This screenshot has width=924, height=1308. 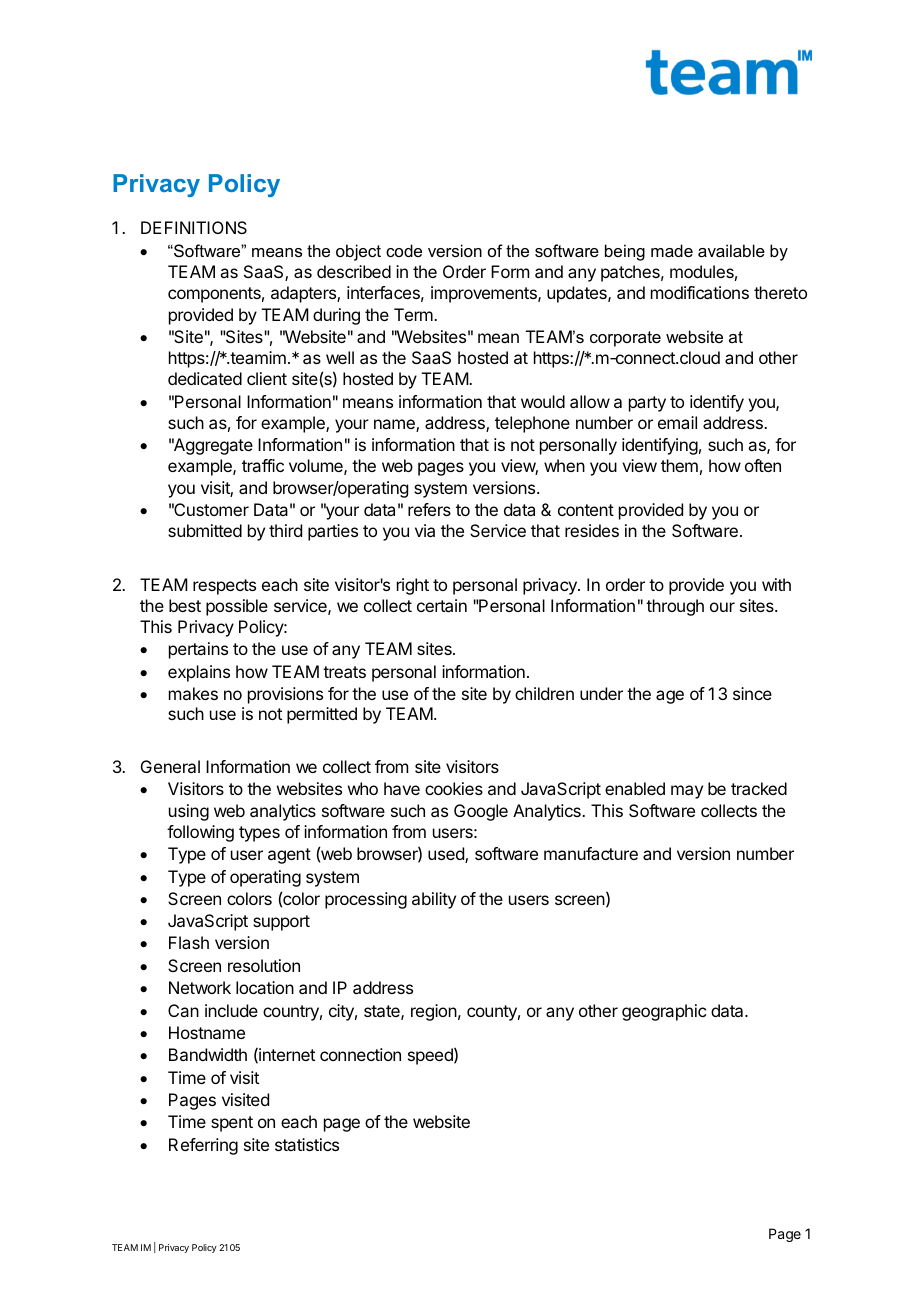 What do you see at coordinates (232, 1124) in the screenshot?
I see `spent` at bounding box center [232, 1124].
